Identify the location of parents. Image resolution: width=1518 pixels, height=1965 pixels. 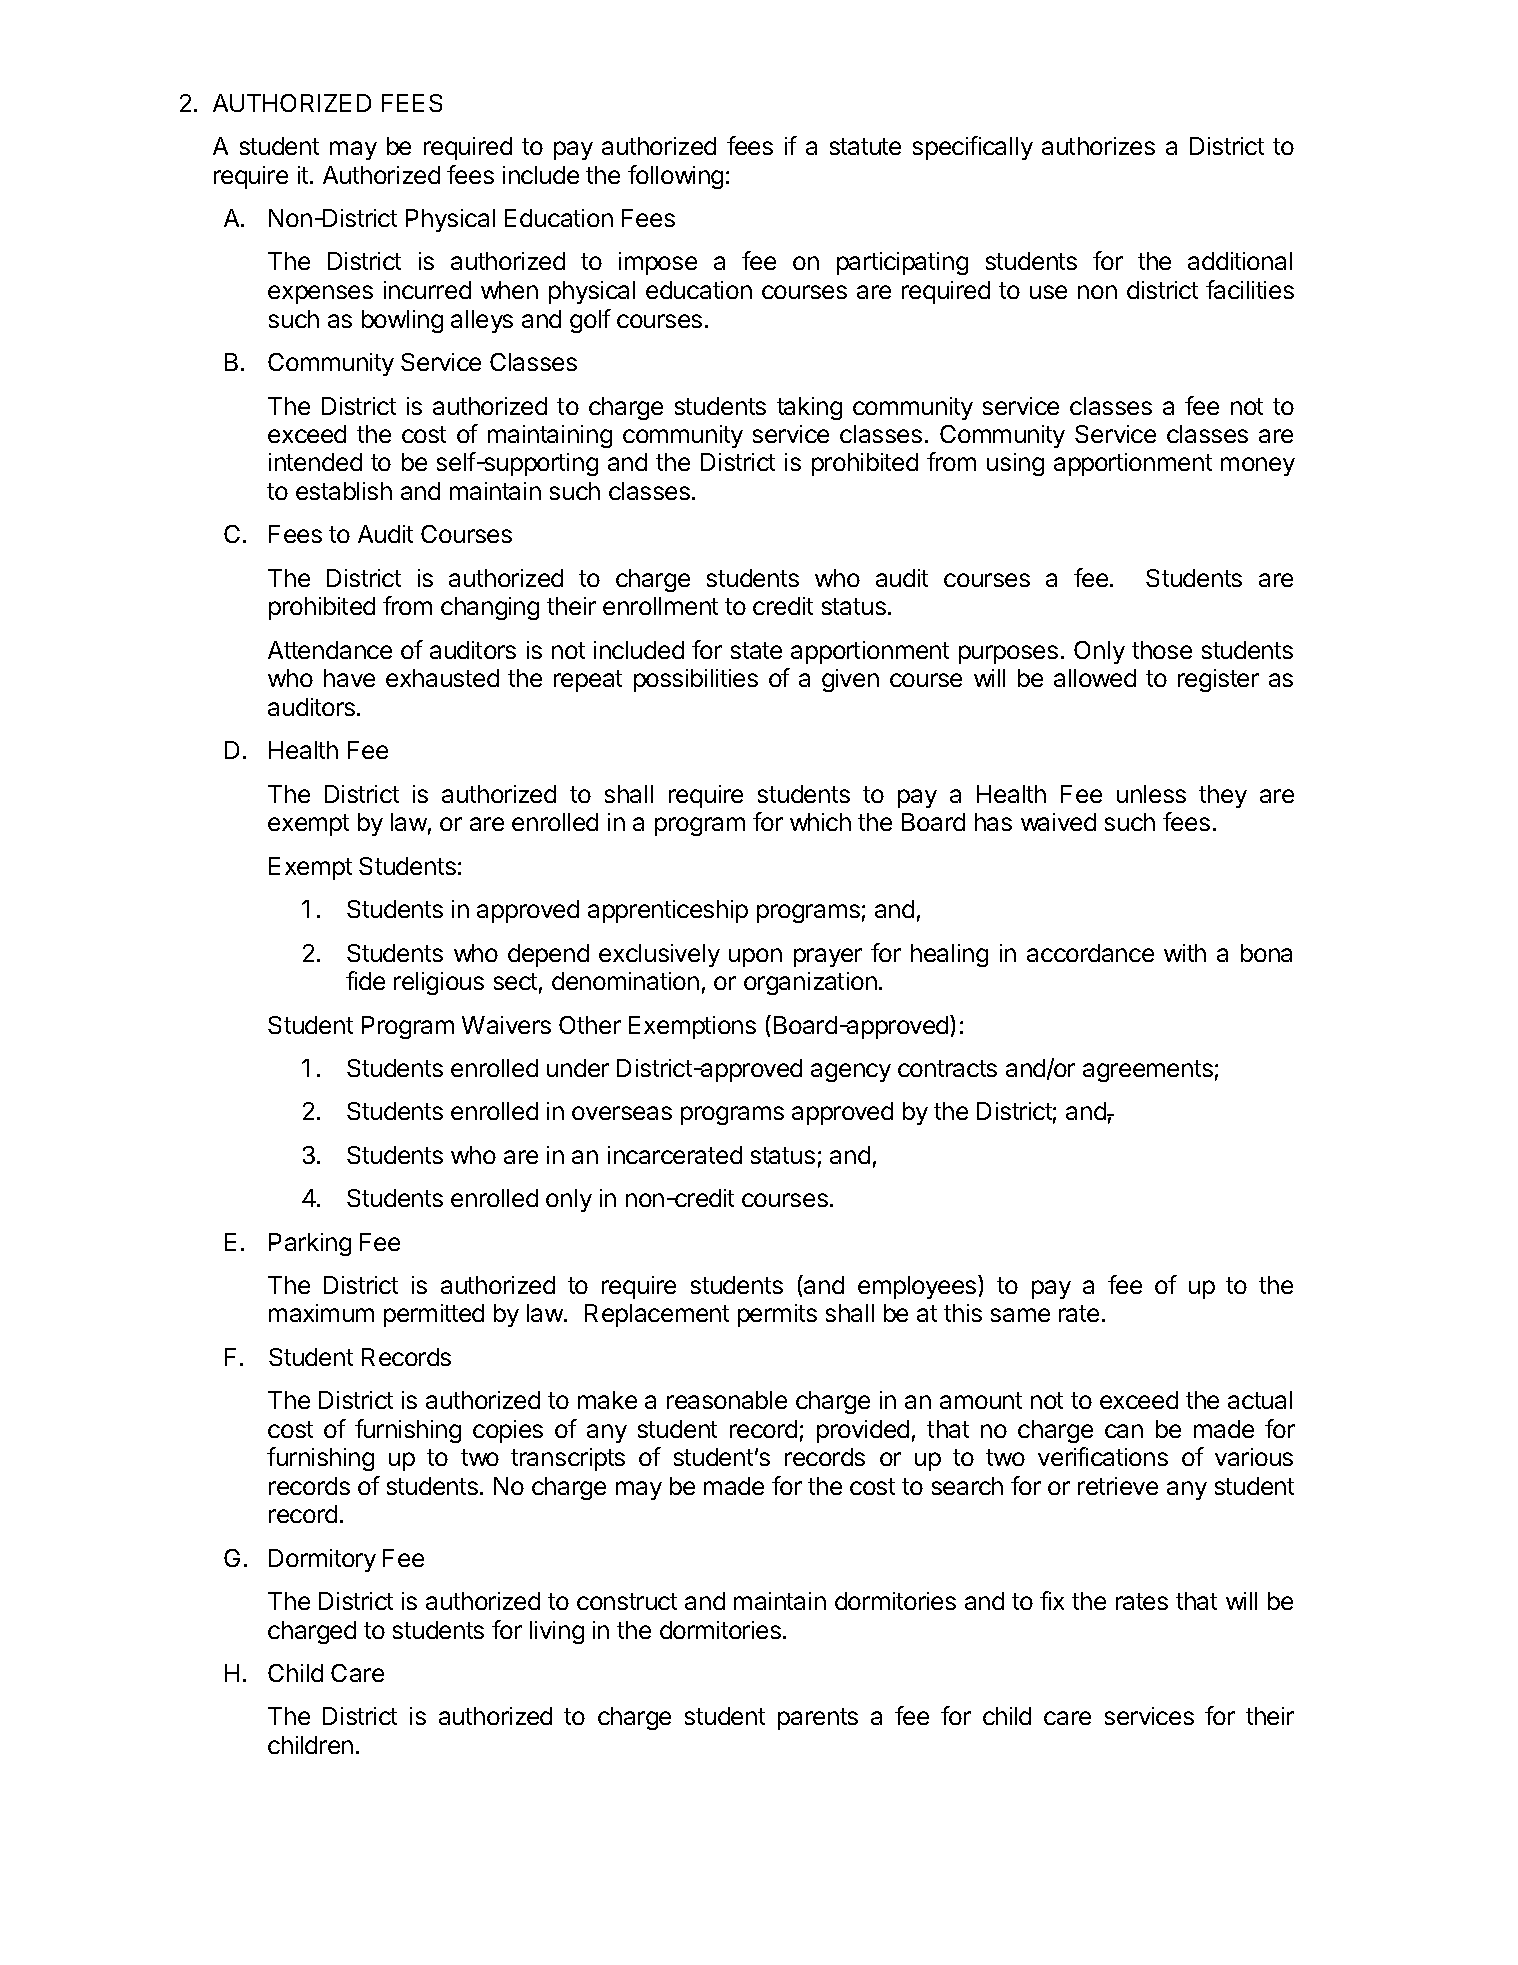
(818, 1719).
